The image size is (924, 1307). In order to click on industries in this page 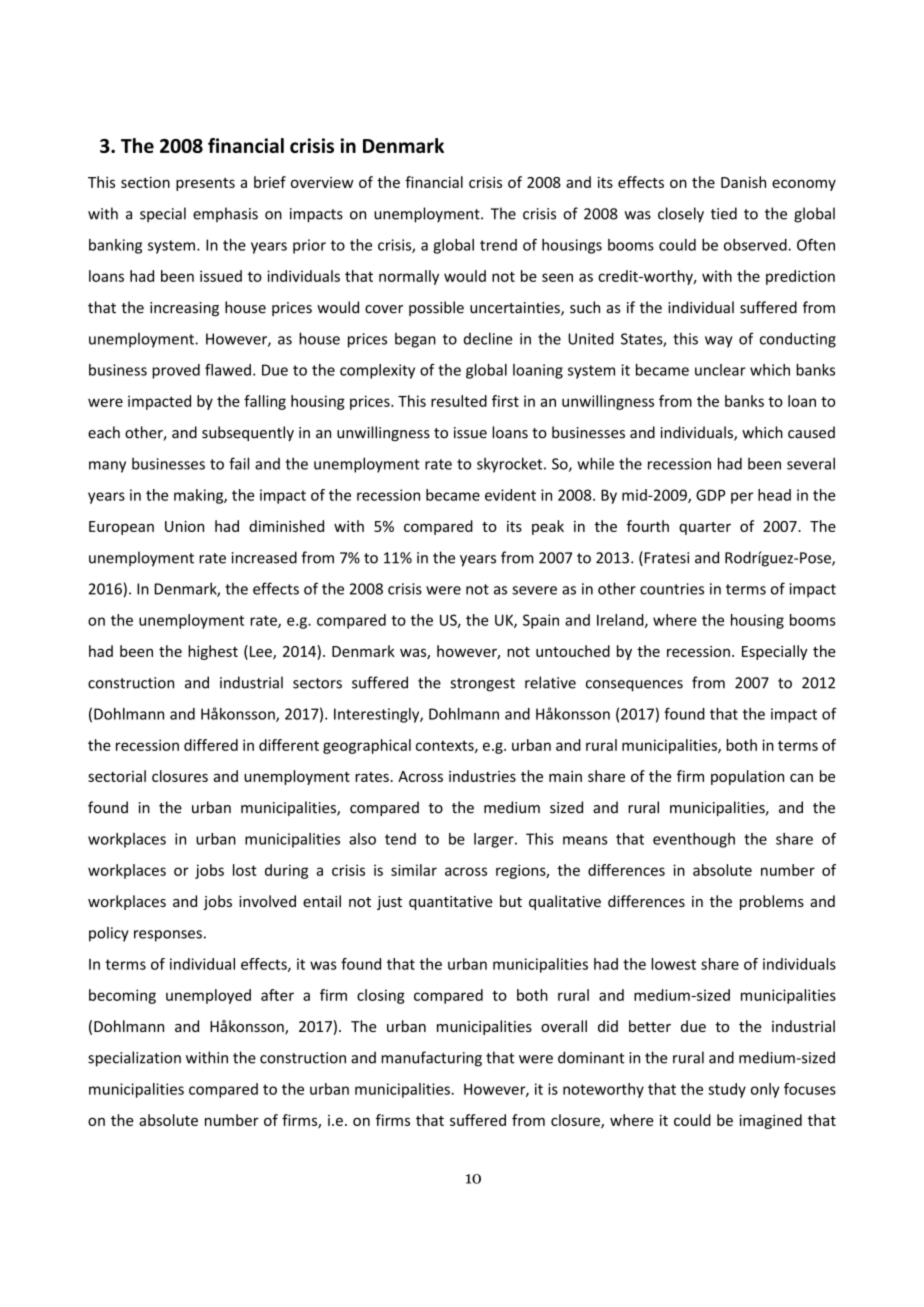, I will do `click(482, 776)`.
